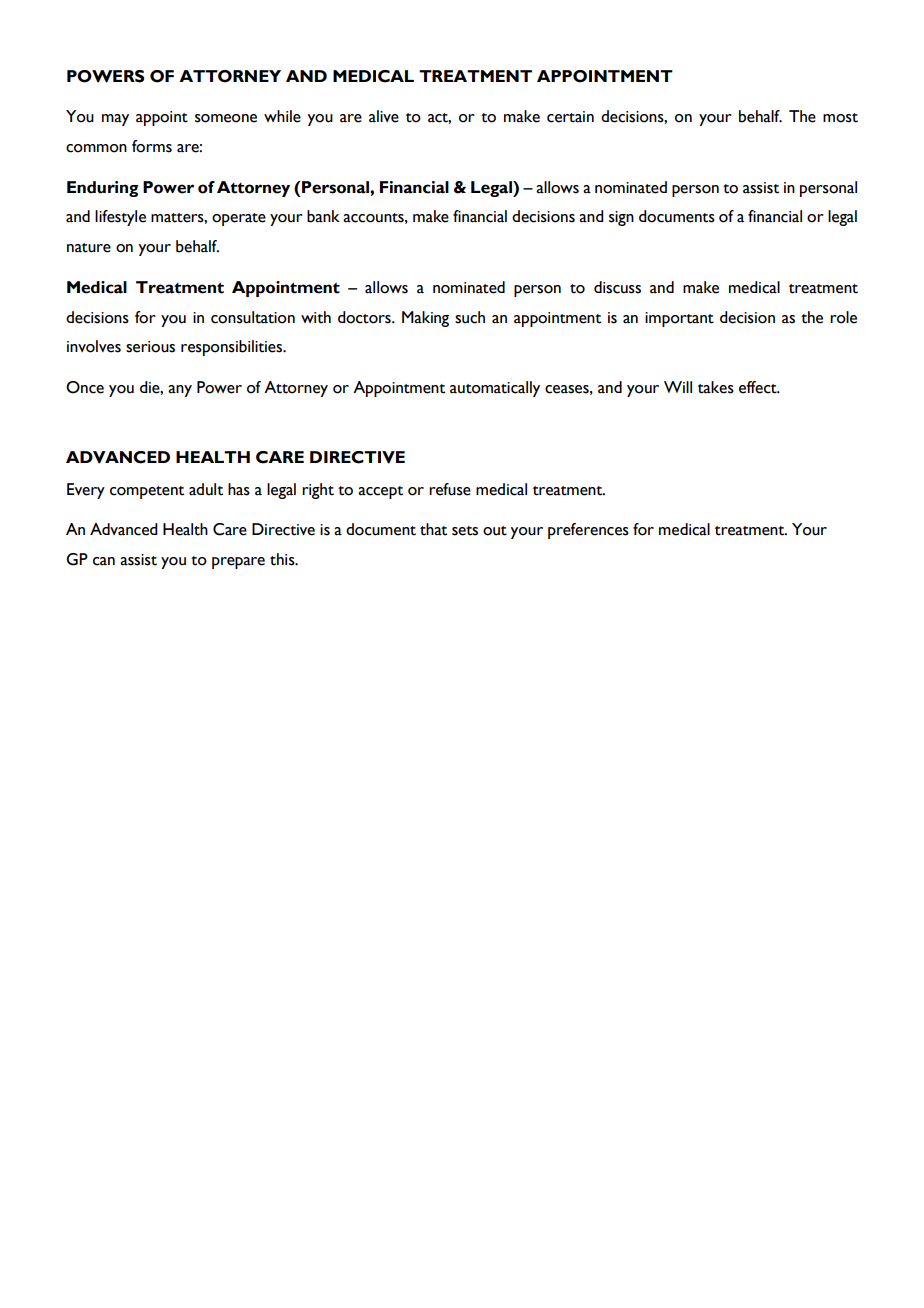  Describe the element at coordinates (588, 531) in the screenshot. I see `preferences` at that location.
